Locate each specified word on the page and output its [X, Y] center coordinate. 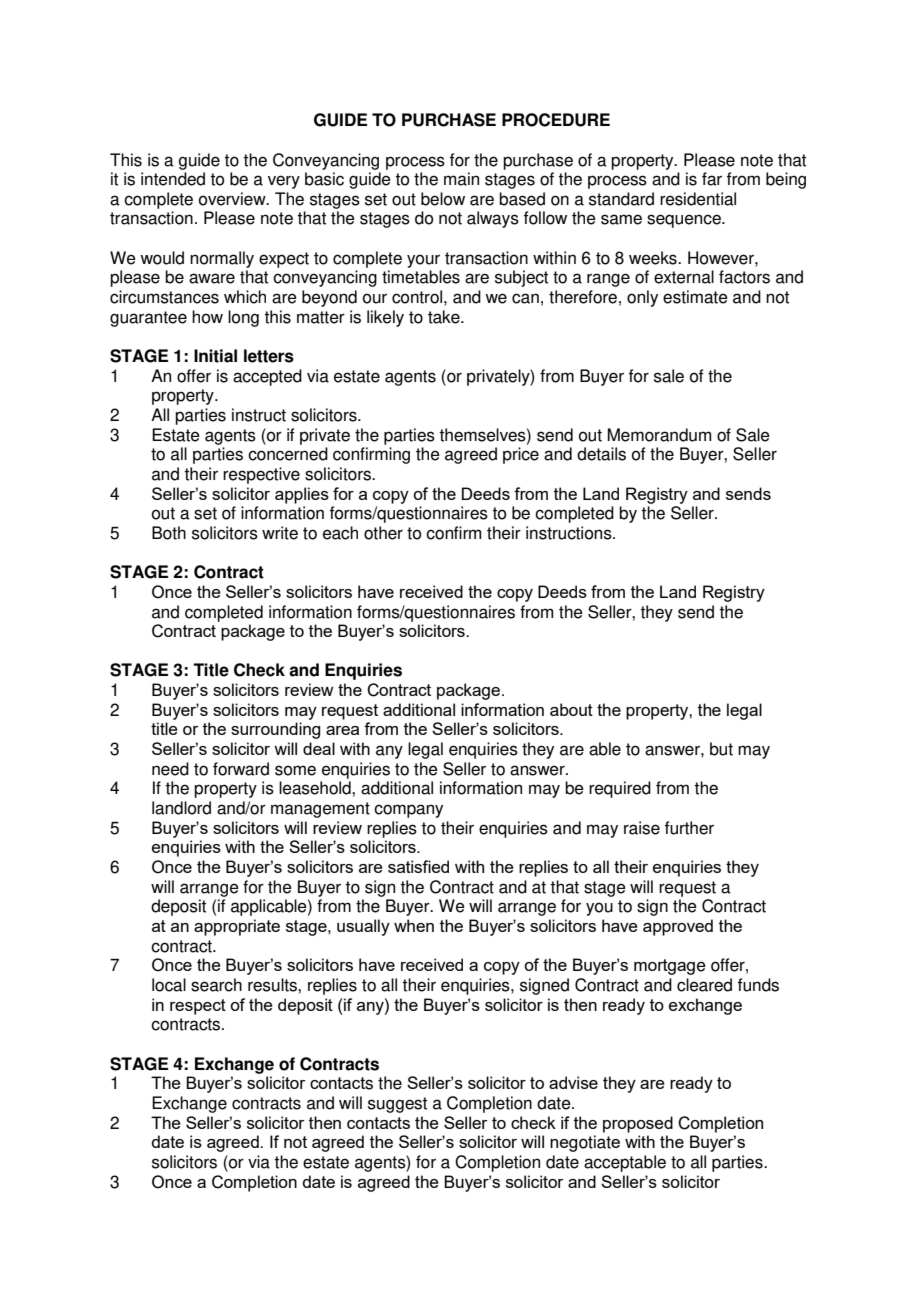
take [445, 317]
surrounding [275, 730]
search [216, 985]
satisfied [418, 866]
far [712, 179]
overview [233, 199]
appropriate [237, 927]
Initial [215, 356]
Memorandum [659, 435]
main [461, 179]
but [721, 749]
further [689, 828]
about [571, 709]
